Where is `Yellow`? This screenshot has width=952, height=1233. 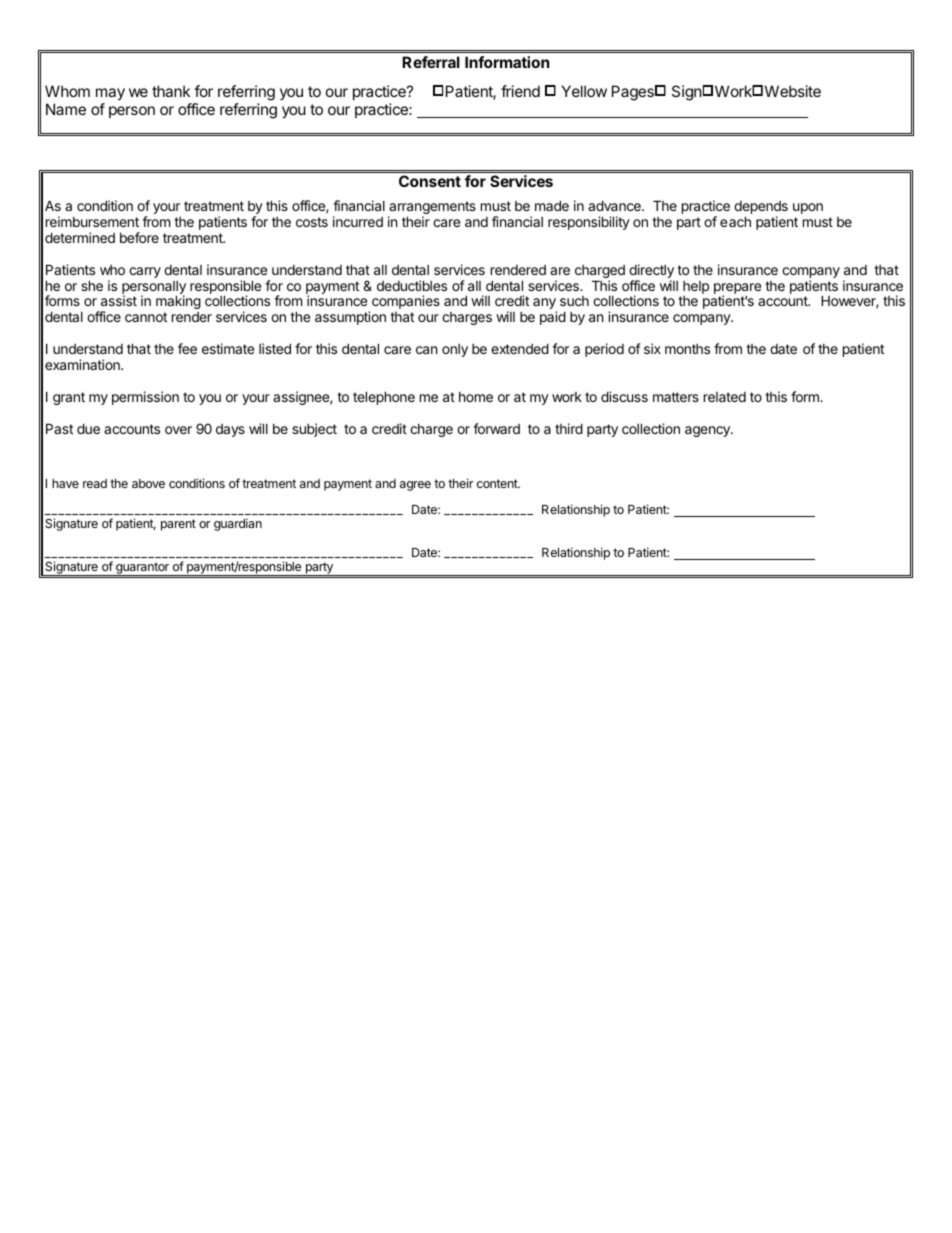 Yellow is located at coordinates (584, 91).
